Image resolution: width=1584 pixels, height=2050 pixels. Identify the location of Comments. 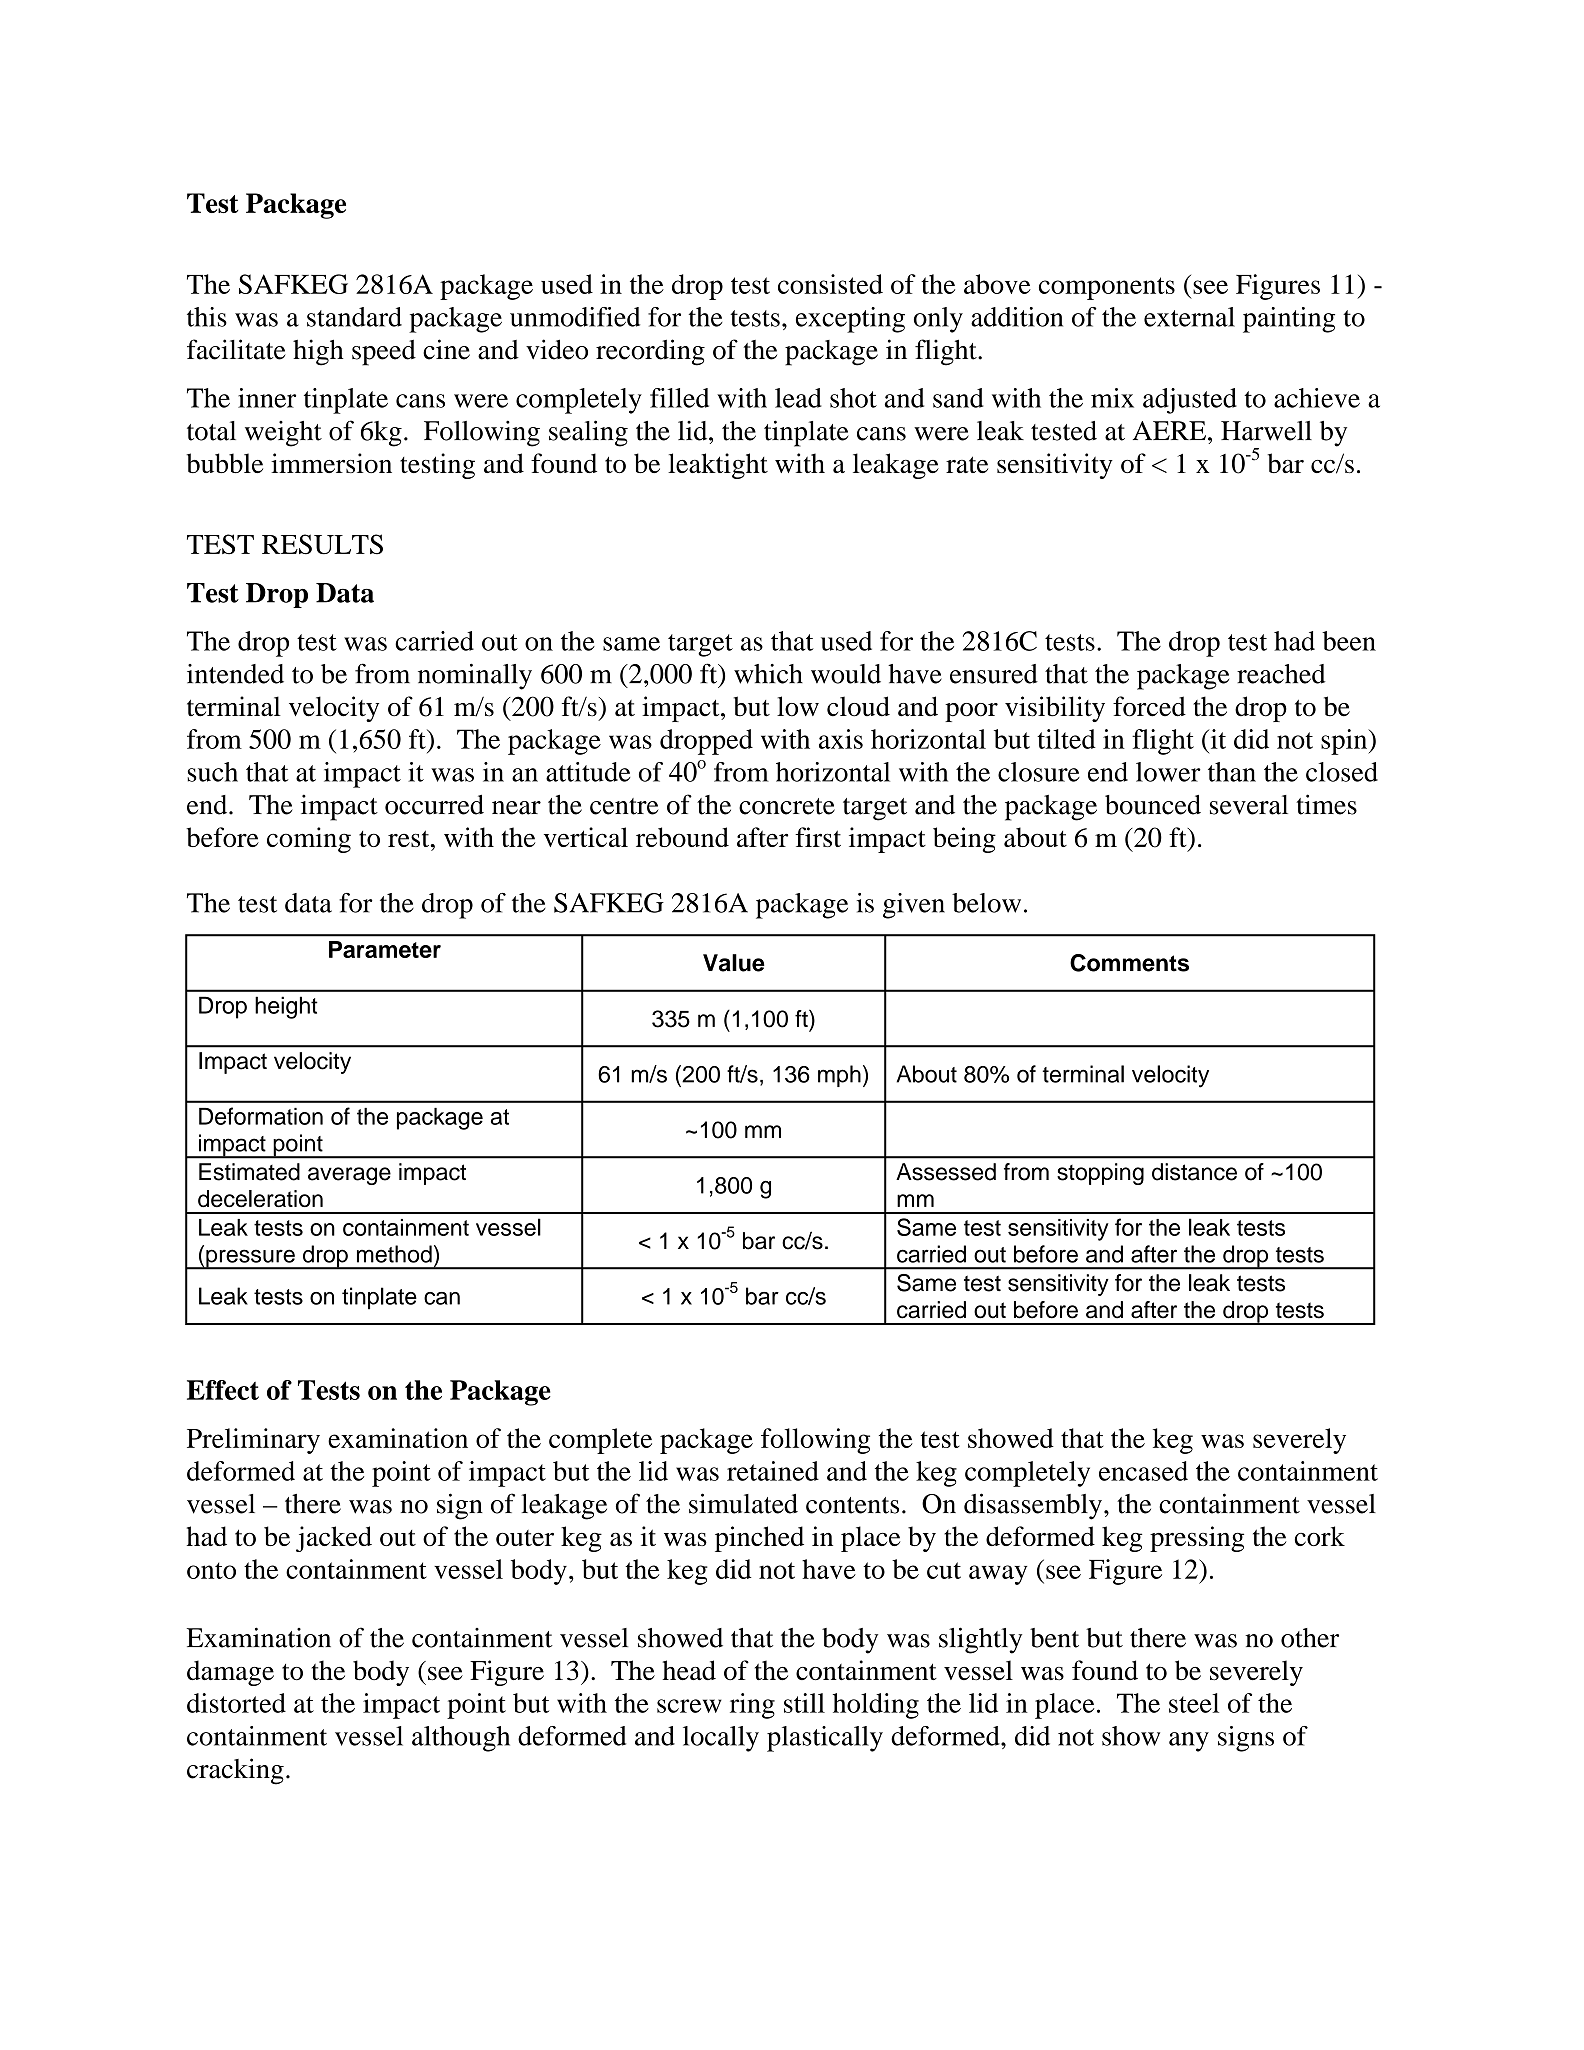
(1129, 963).
